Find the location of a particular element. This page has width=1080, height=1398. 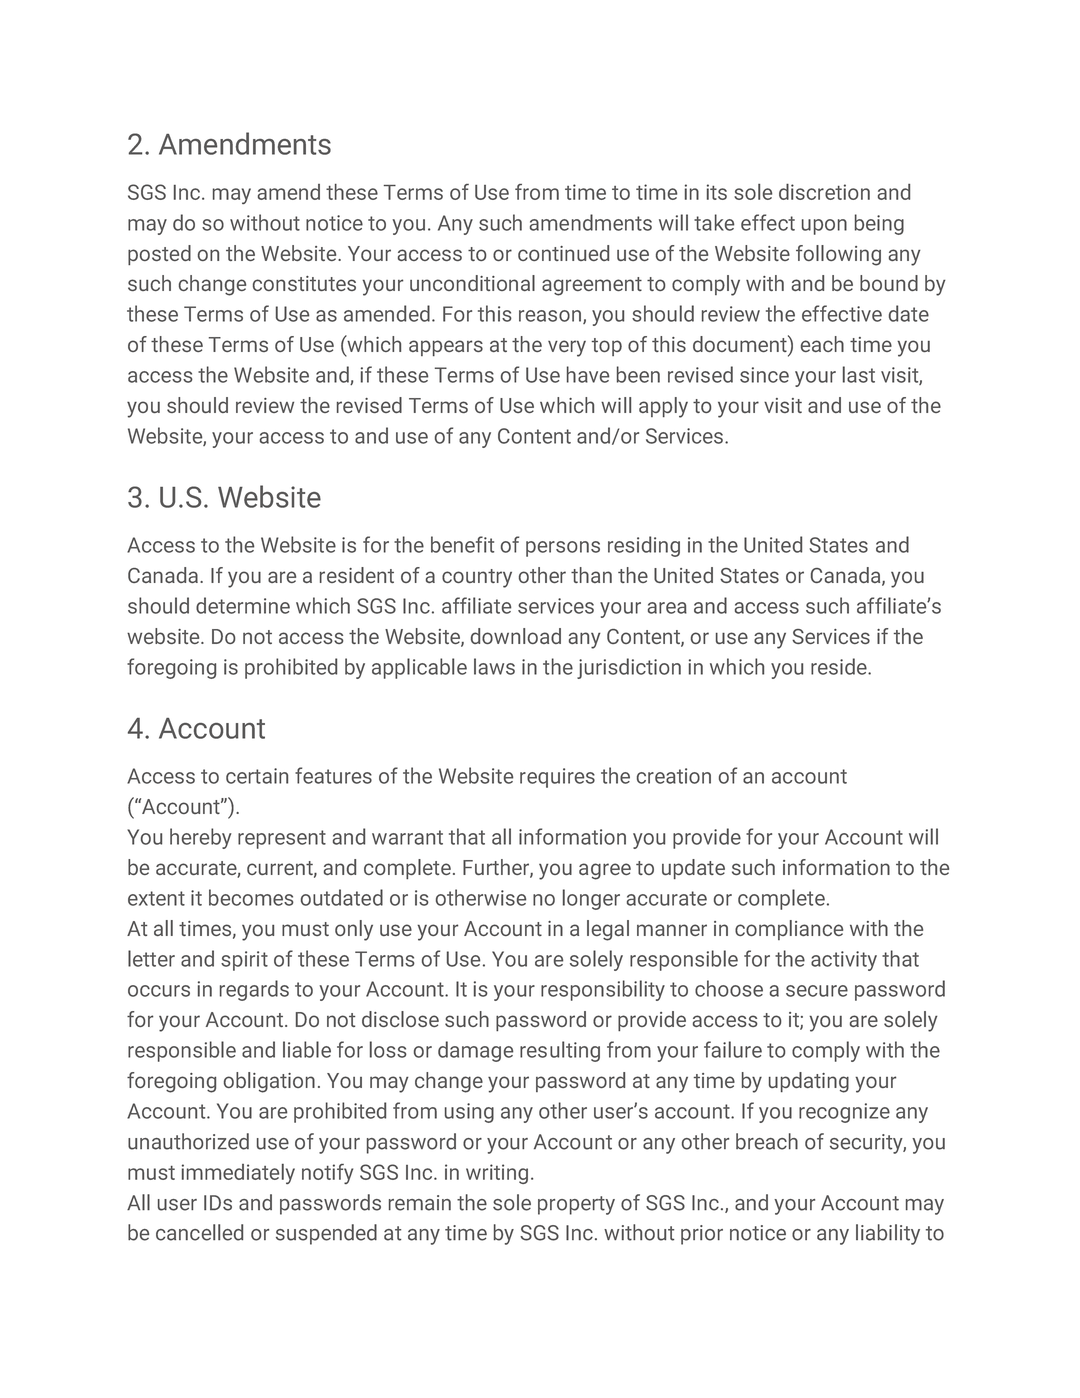

upon is located at coordinates (824, 227).
